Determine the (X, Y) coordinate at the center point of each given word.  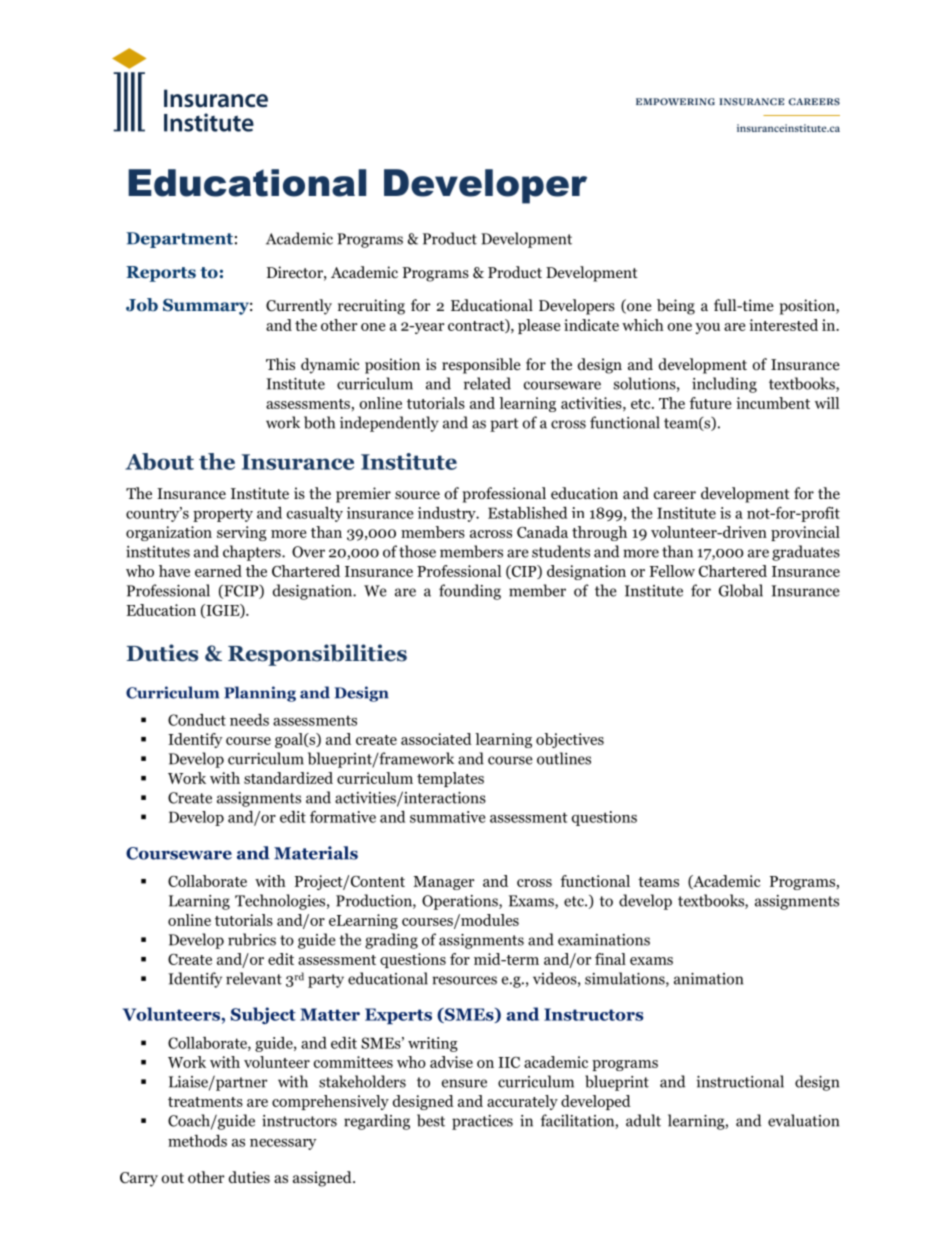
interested (783, 325)
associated (436, 739)
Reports (161, 274)
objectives (570, 740)
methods (197, 1141)
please (539, 326)
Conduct (197, 720)
